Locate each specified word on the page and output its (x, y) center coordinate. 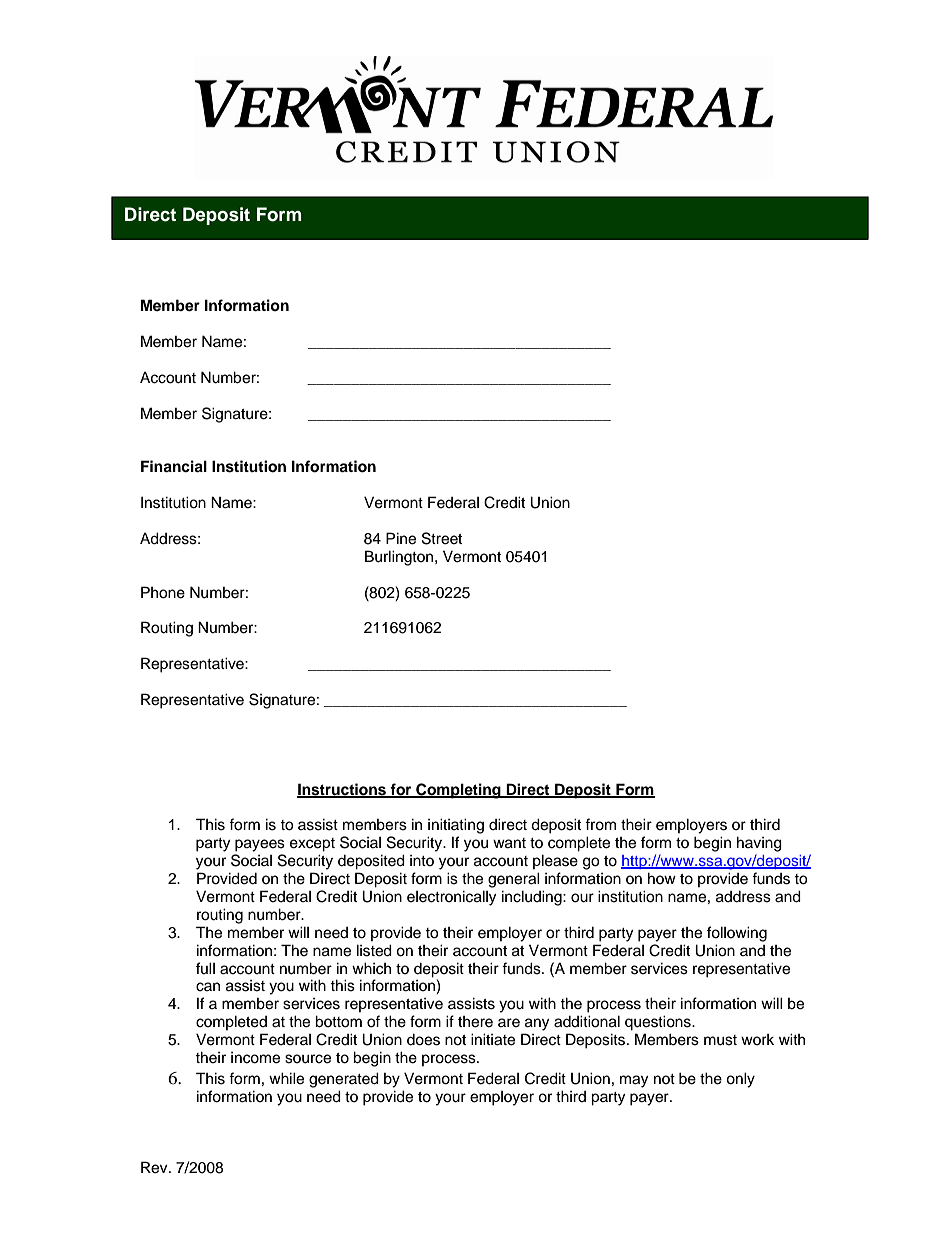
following (737, 934)
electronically (451, 898)
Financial (174, 466)
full (205, 968)
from (600, 824)
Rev (155, 1167)
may (634, 1081)
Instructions (343, 790)
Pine (401, 538)
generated (344, 1080)
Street (442, 538)
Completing (458, 791)
